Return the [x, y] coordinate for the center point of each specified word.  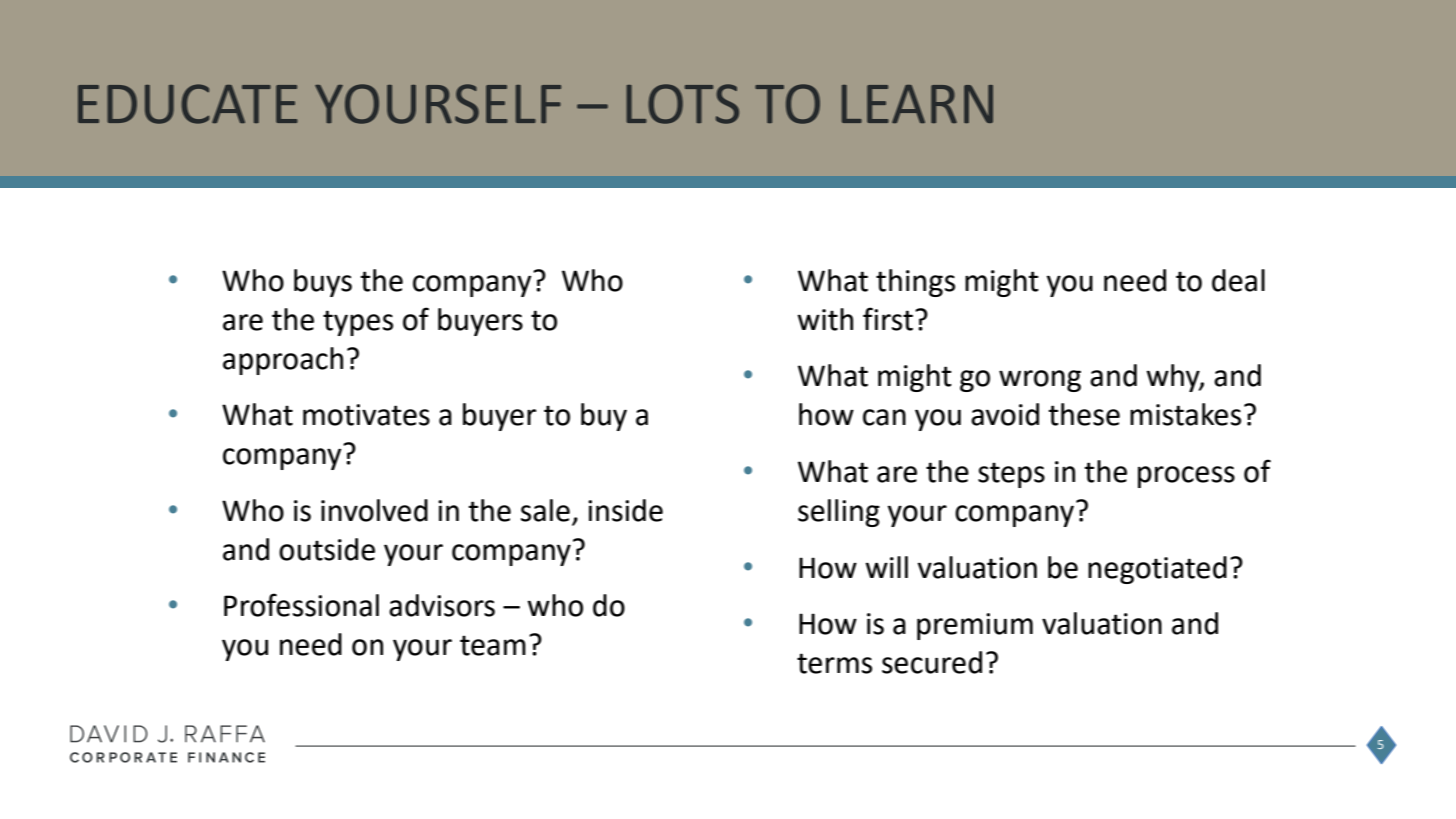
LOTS [682, 104]
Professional [301, 605]
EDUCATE [188, 104]
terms [834, 663]
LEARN [917, 104]
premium [975, 626]
